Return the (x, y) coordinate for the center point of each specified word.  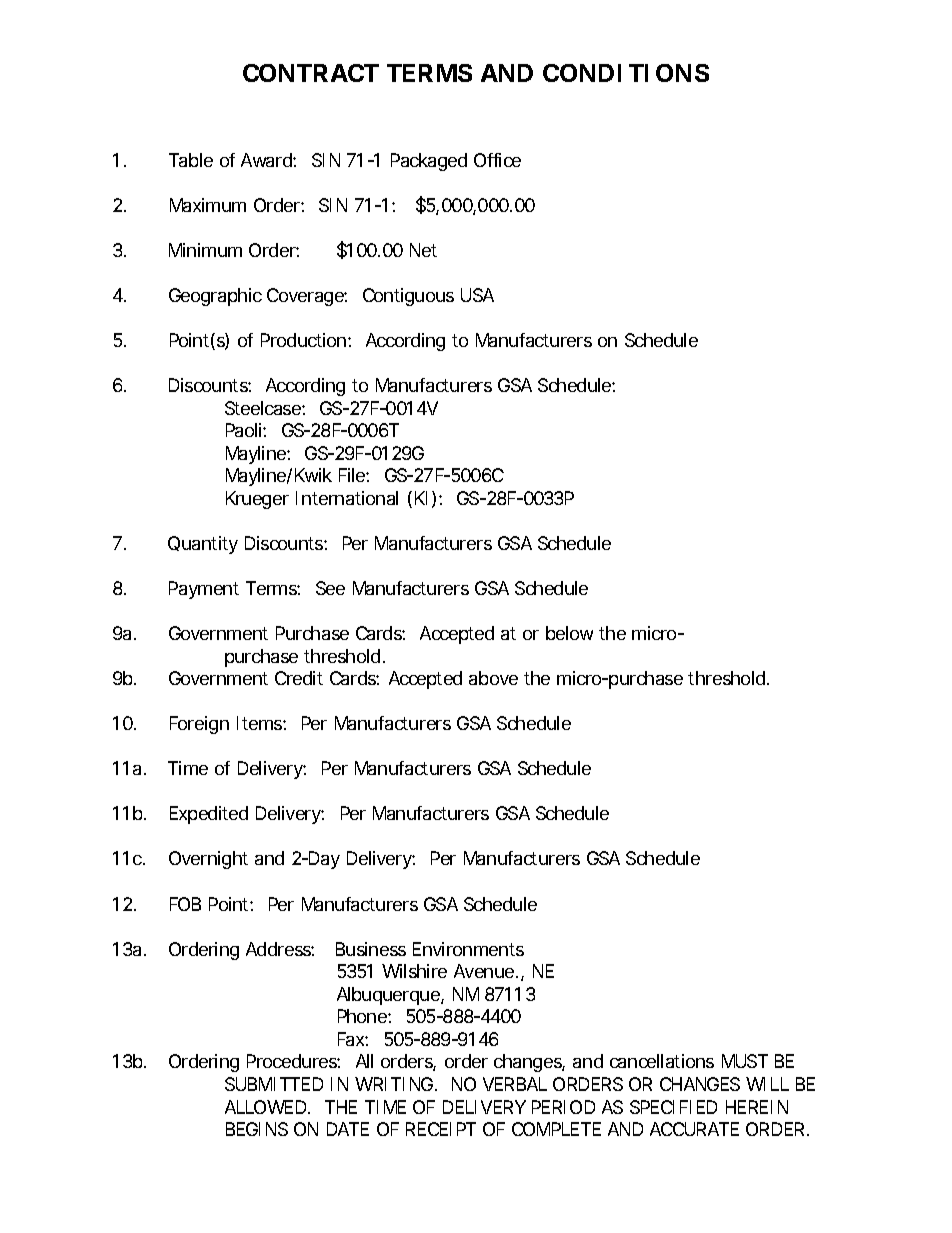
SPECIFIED (673, 1107)
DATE (348, 1129)
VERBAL (515, 1084)
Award (266, 160)
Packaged (429, 162)
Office (497, 160)
